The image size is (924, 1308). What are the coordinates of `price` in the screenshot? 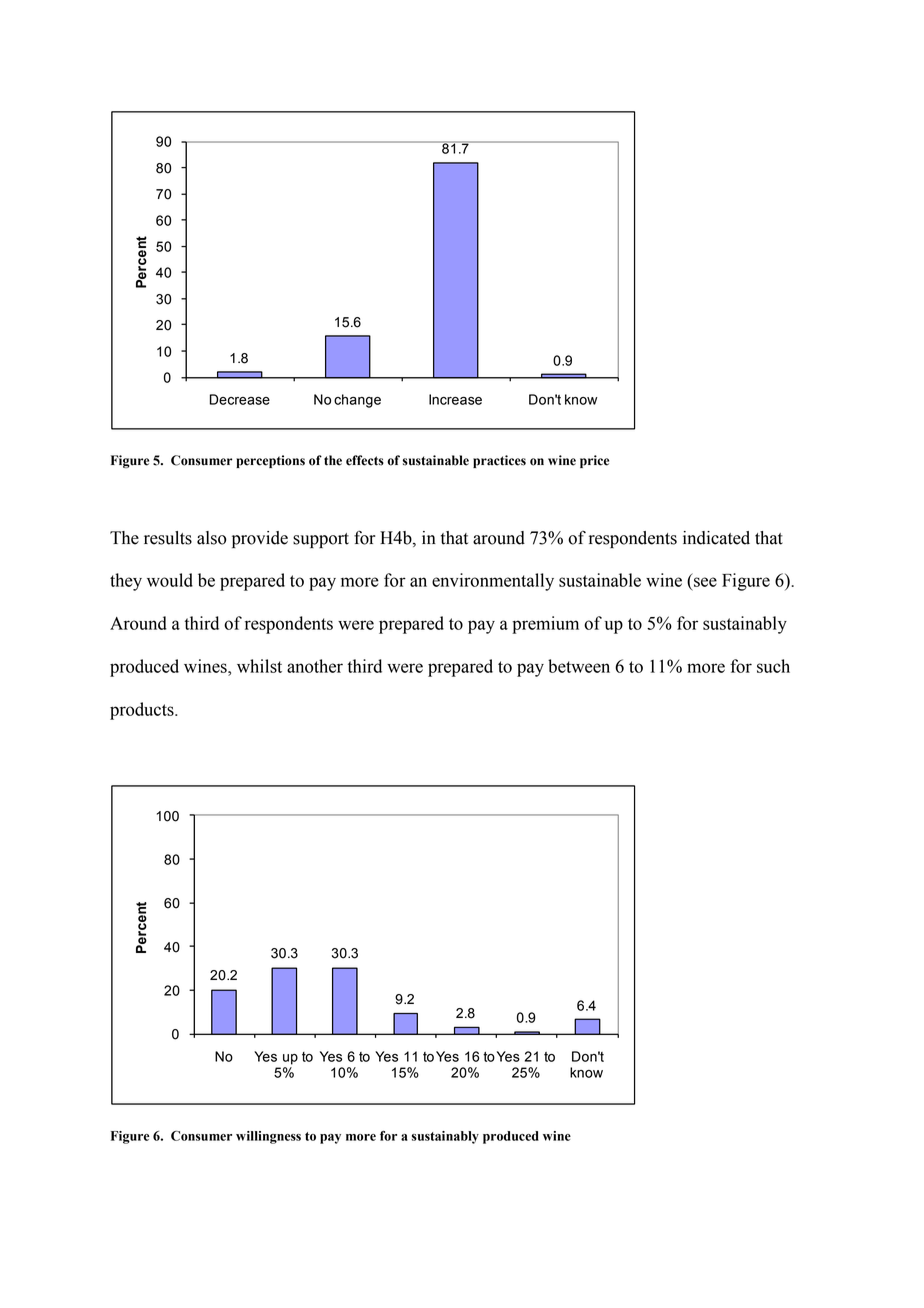 It's located at (594, 461).
